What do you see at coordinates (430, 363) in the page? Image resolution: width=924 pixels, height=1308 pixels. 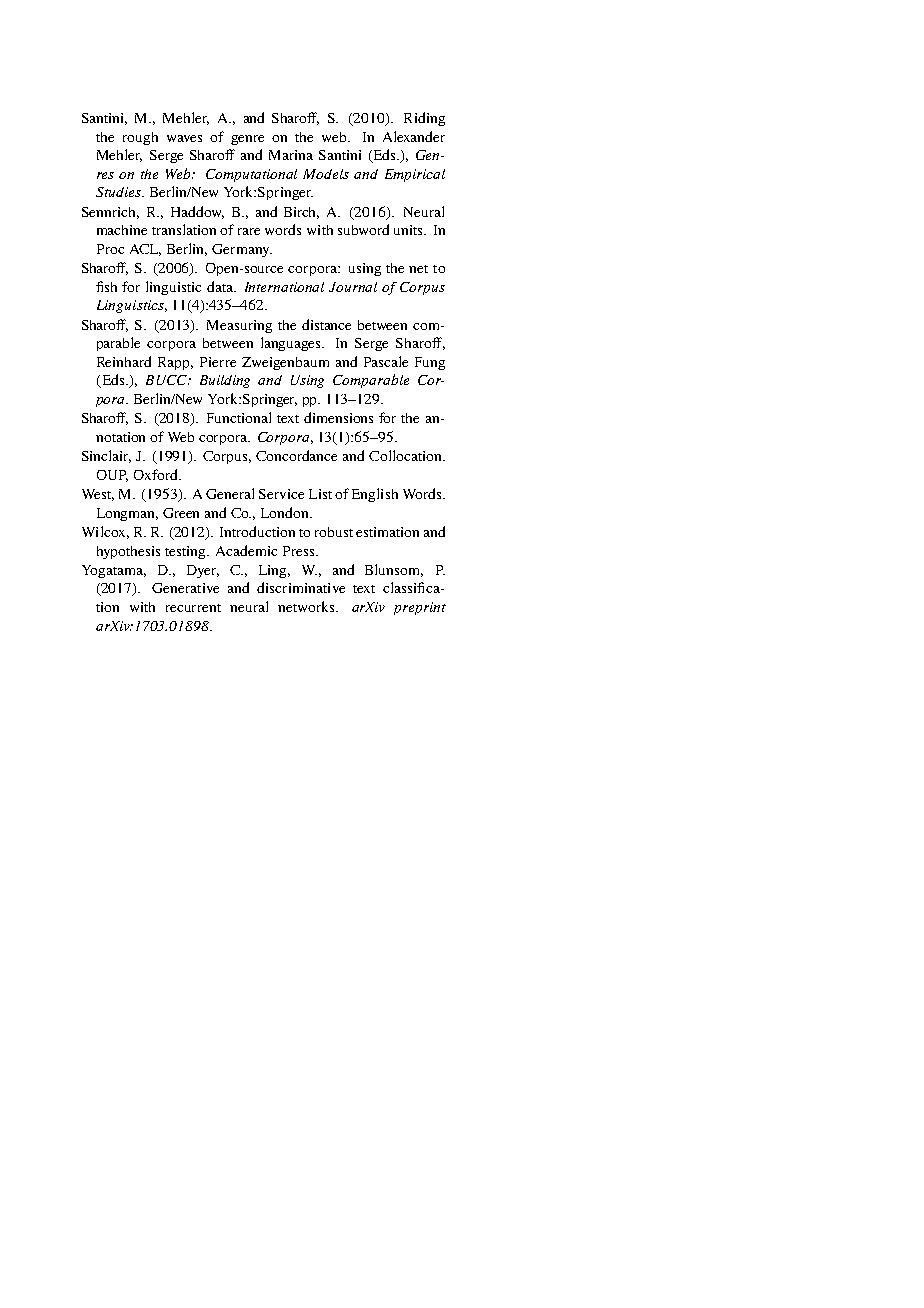 I see `Fung` at bounding box center [430, 363].
